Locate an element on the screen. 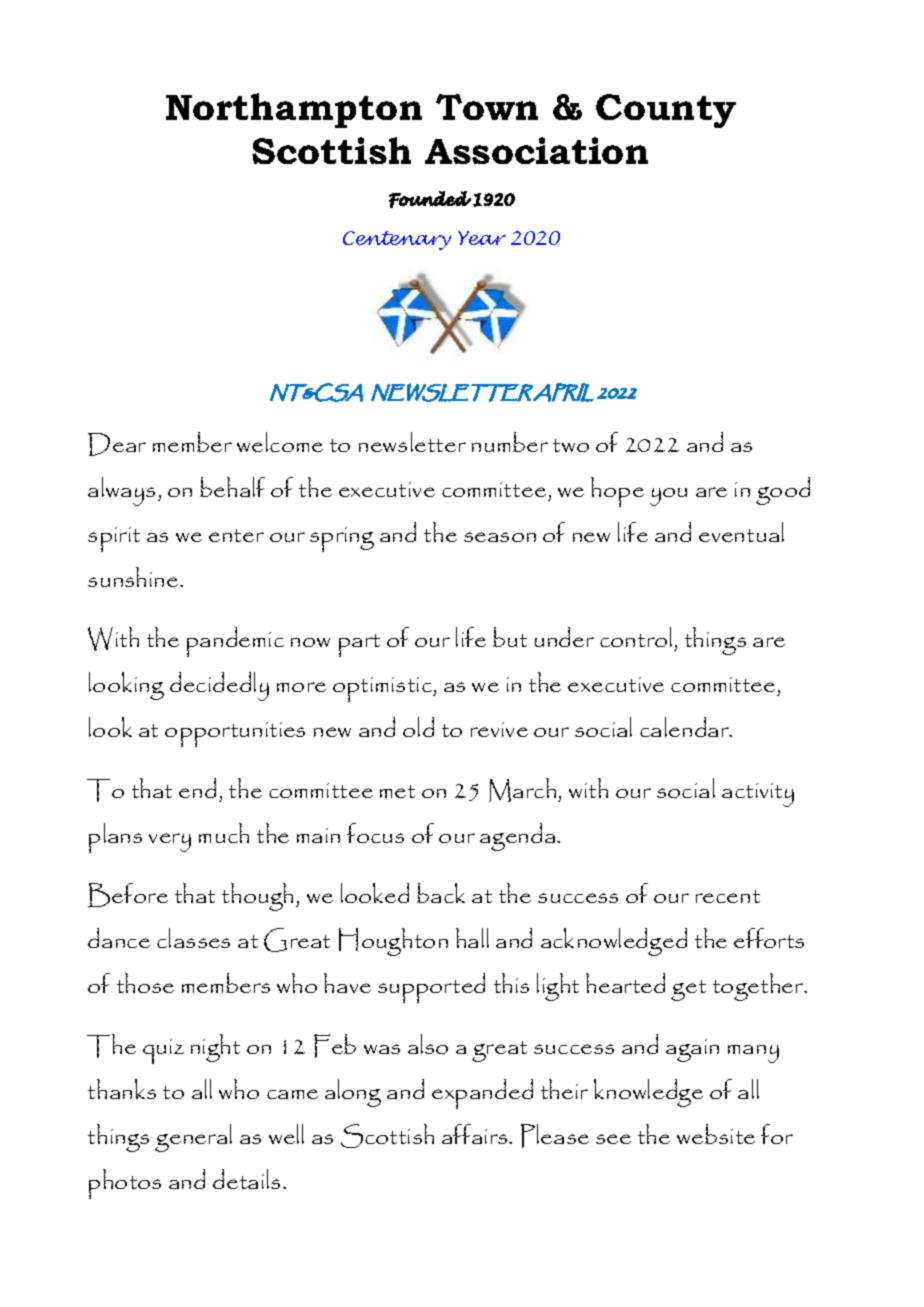 The image size is (924, 1307). County is located at coordinates (666, 111).
